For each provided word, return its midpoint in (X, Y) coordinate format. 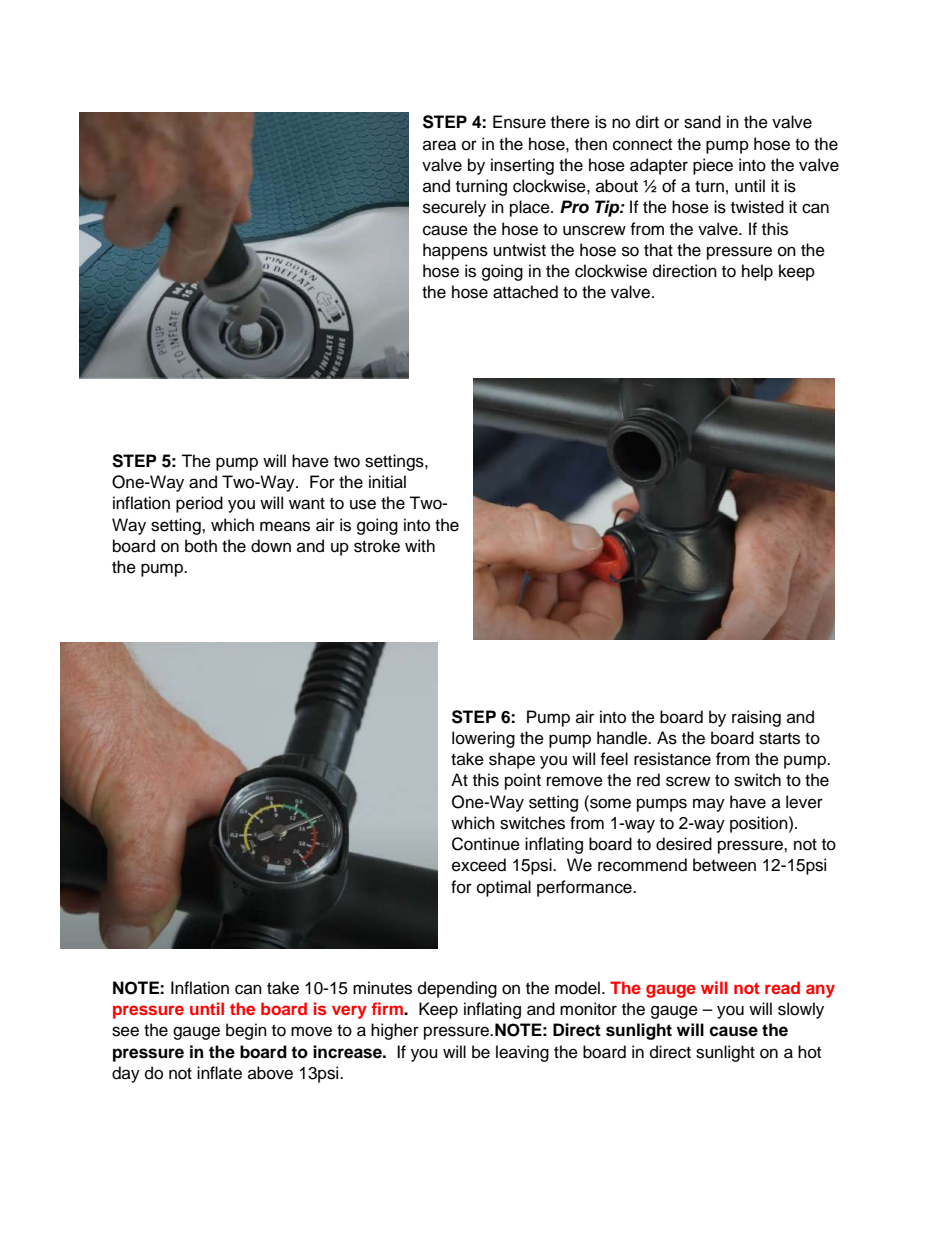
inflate (219, 1073)
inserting (522, 166)
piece (713, 166)
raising (756, 718)
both (201, 546)
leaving (522, 1053)
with (420, 545)
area (439, 145)
